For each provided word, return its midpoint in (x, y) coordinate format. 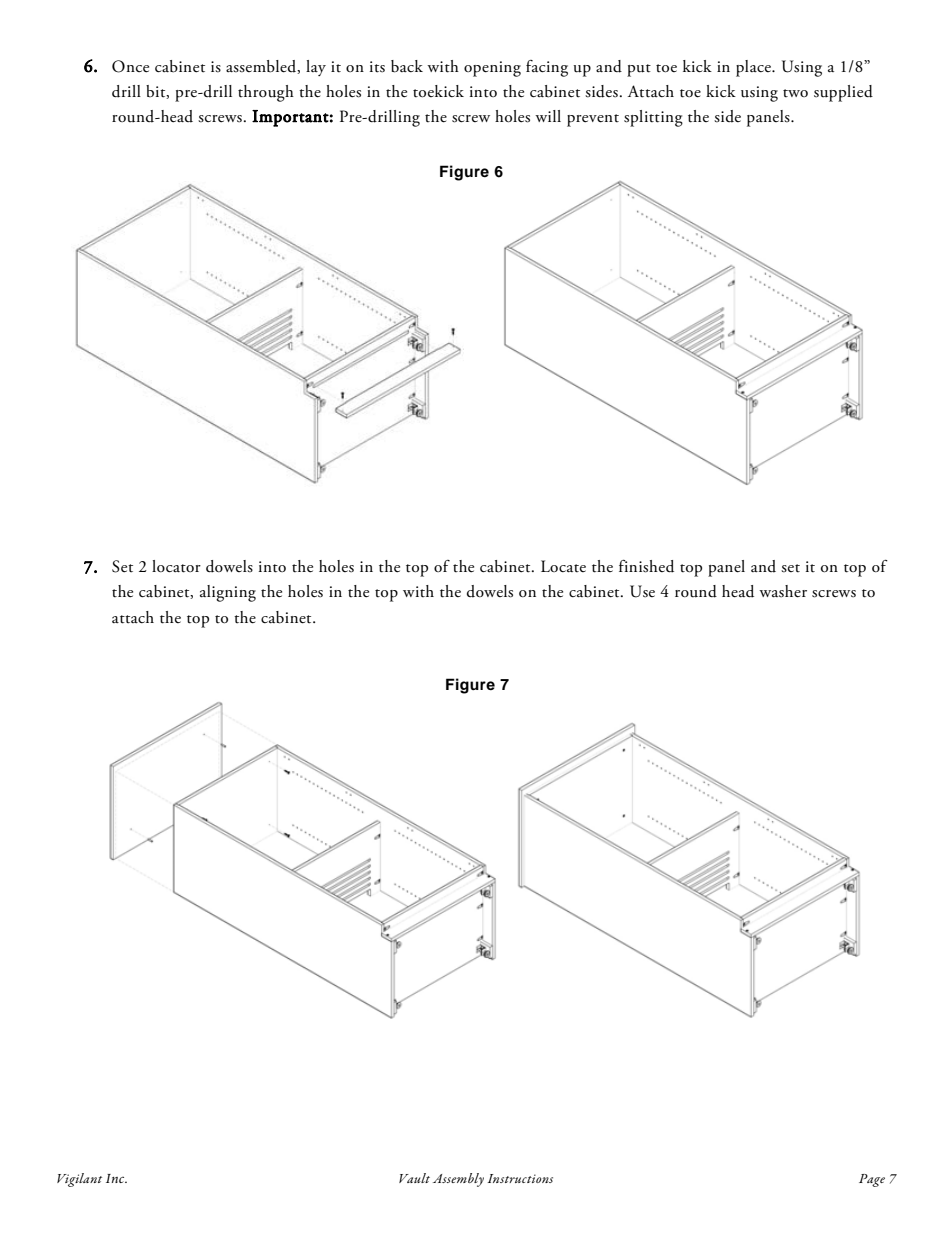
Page (872, 1180)
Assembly (458, 1180)
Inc (116, 1178)
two (795, 93)
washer (783, 591)
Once (130, 66)
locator (176, 566)
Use (642, 591)
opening (492, 69)
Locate (563, 566)
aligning (228, 593)
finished (646, 566)
